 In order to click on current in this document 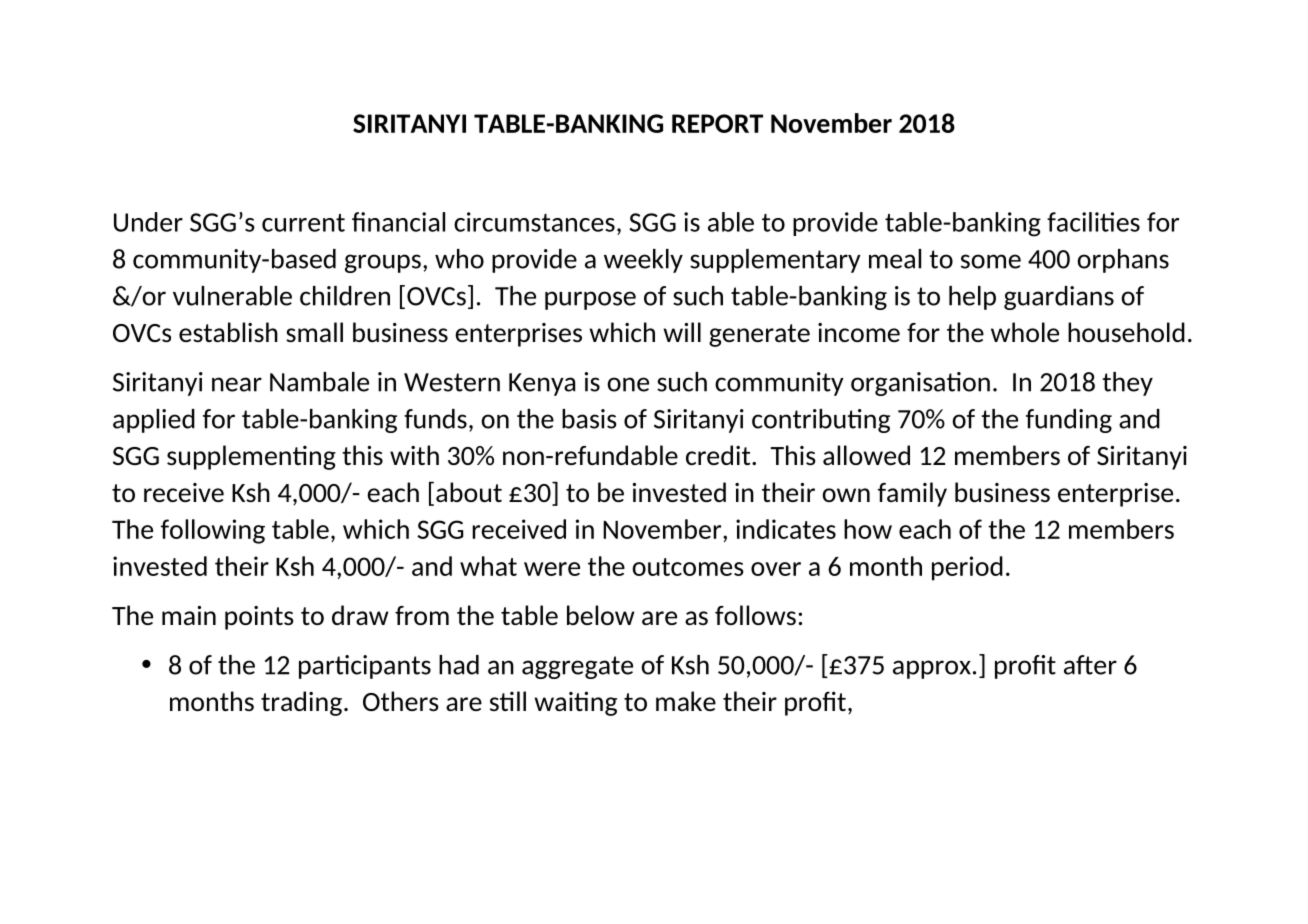, I will do `click(303, 223)`.
